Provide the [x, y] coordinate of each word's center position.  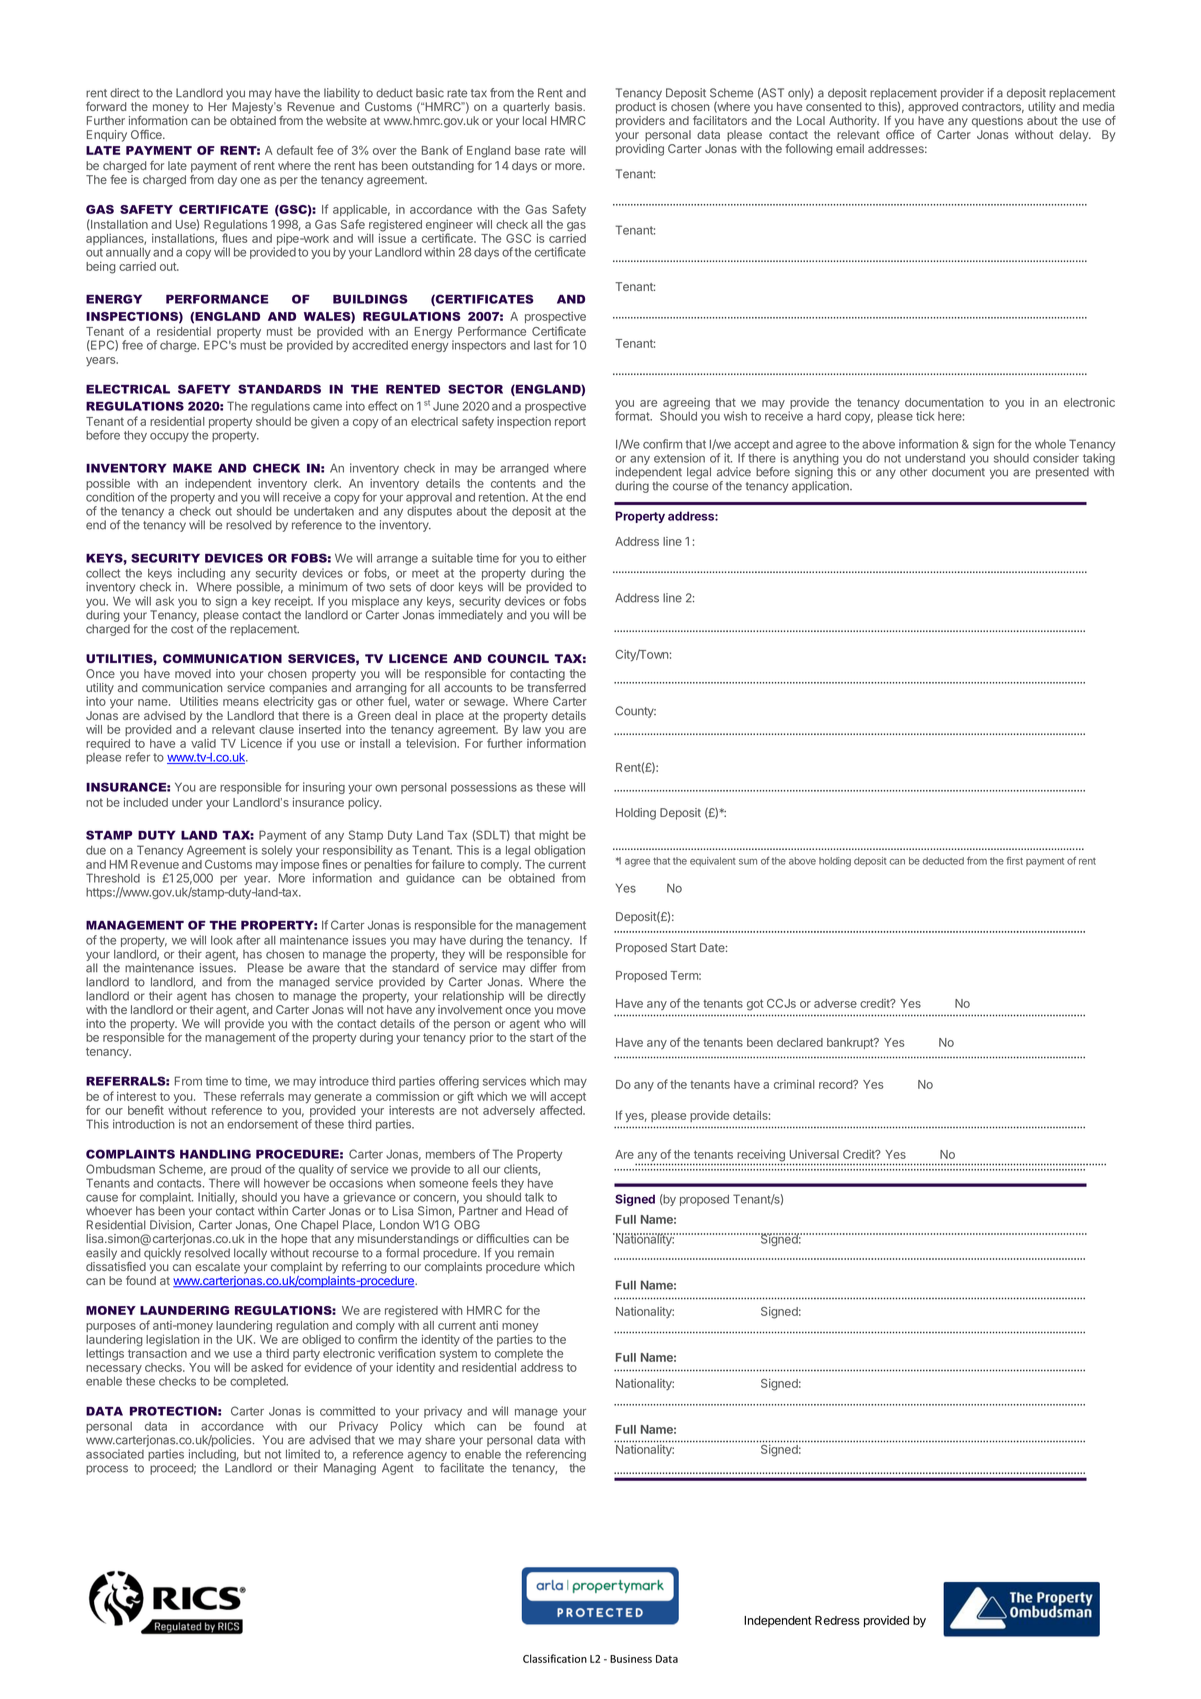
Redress [837, 1620]
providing [640, 150]
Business [631, 1659]
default [295, 150]
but [252, 1454]
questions [997, 122]
